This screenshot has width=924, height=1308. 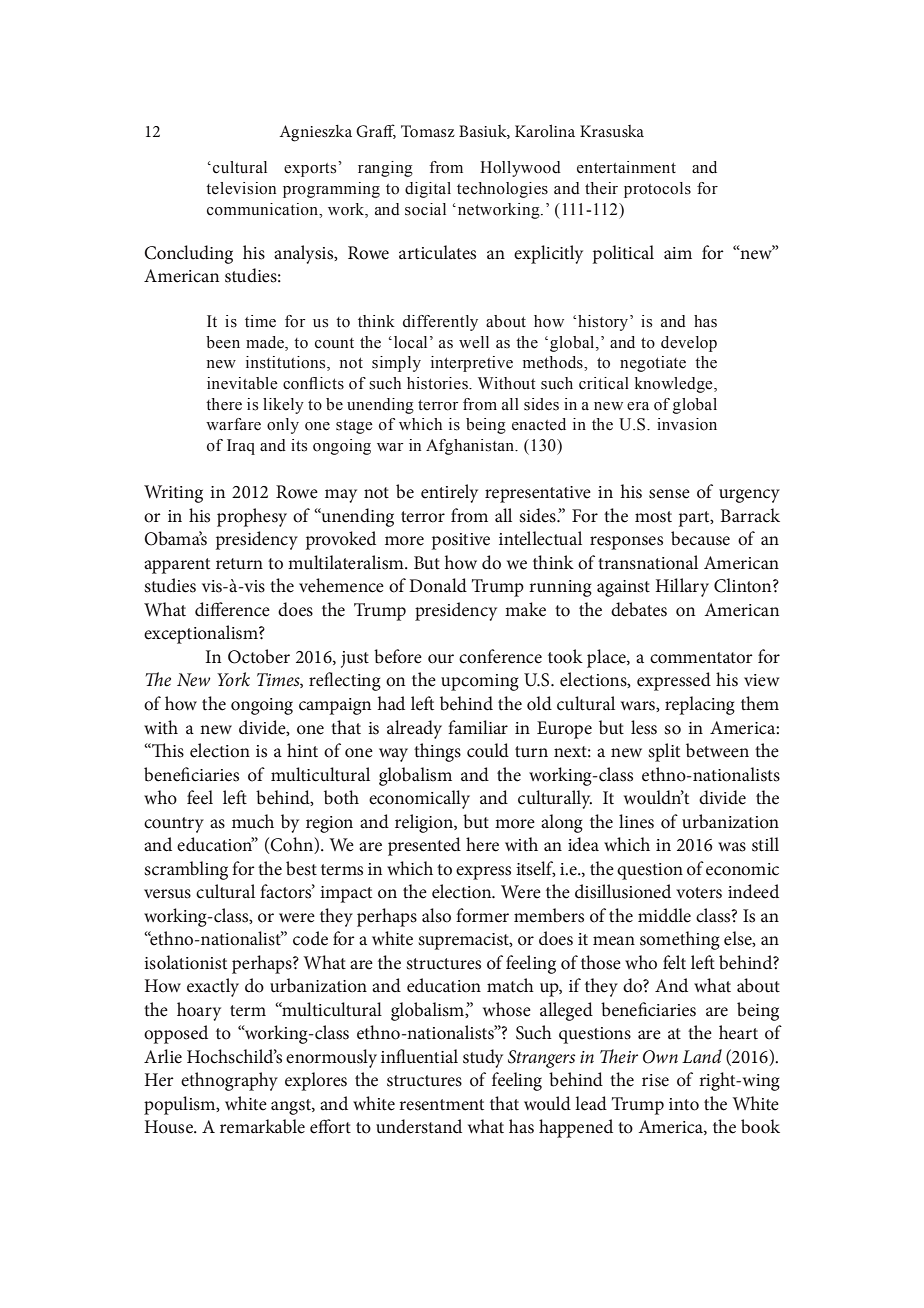 What do you see at coordinates (264, 209) in the screenshot?
I see `communication` at bounding box center [264, 209].
